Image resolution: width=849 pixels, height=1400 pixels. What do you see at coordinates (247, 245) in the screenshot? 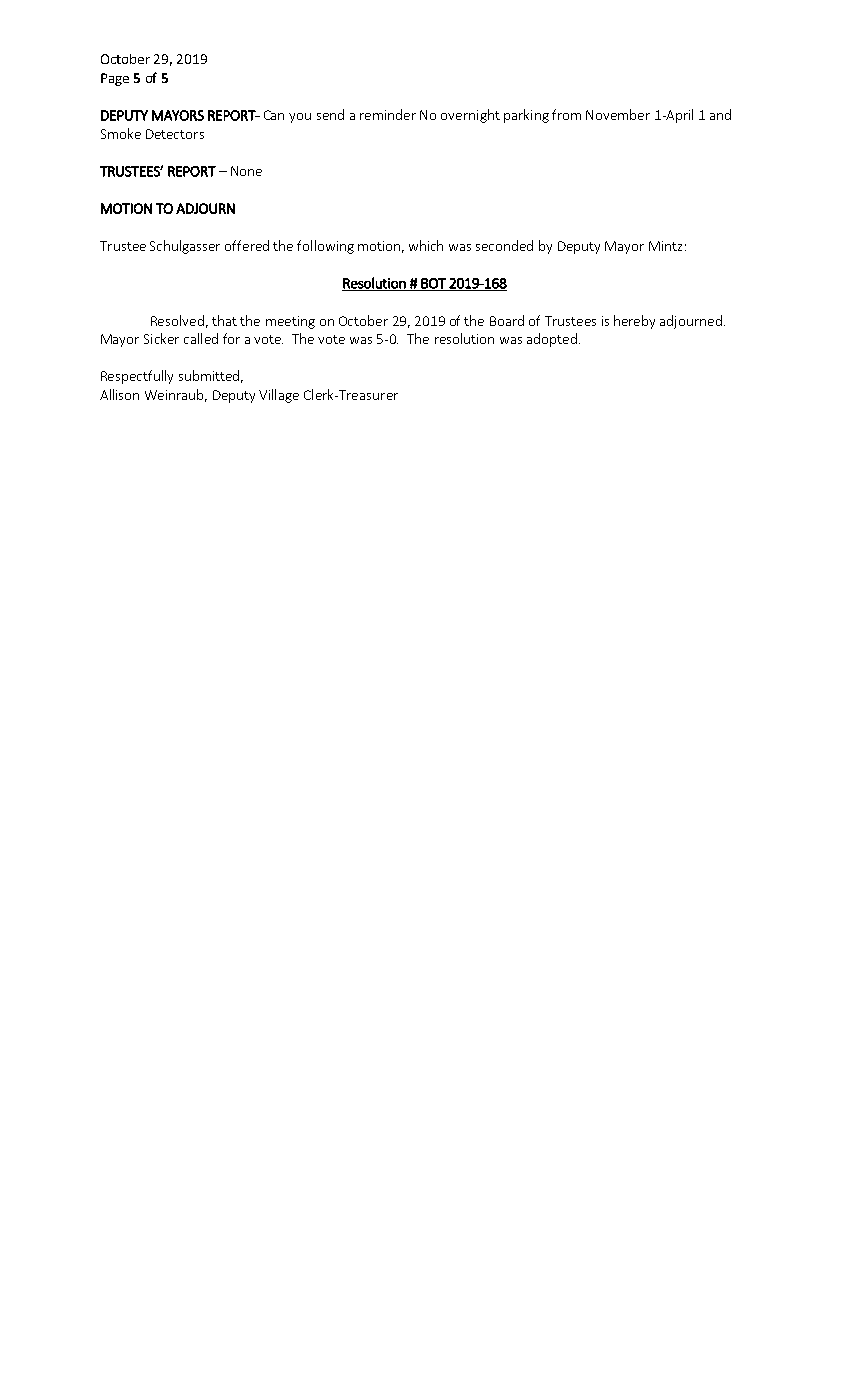
I see `offered` at bounding box center [247, 245].
